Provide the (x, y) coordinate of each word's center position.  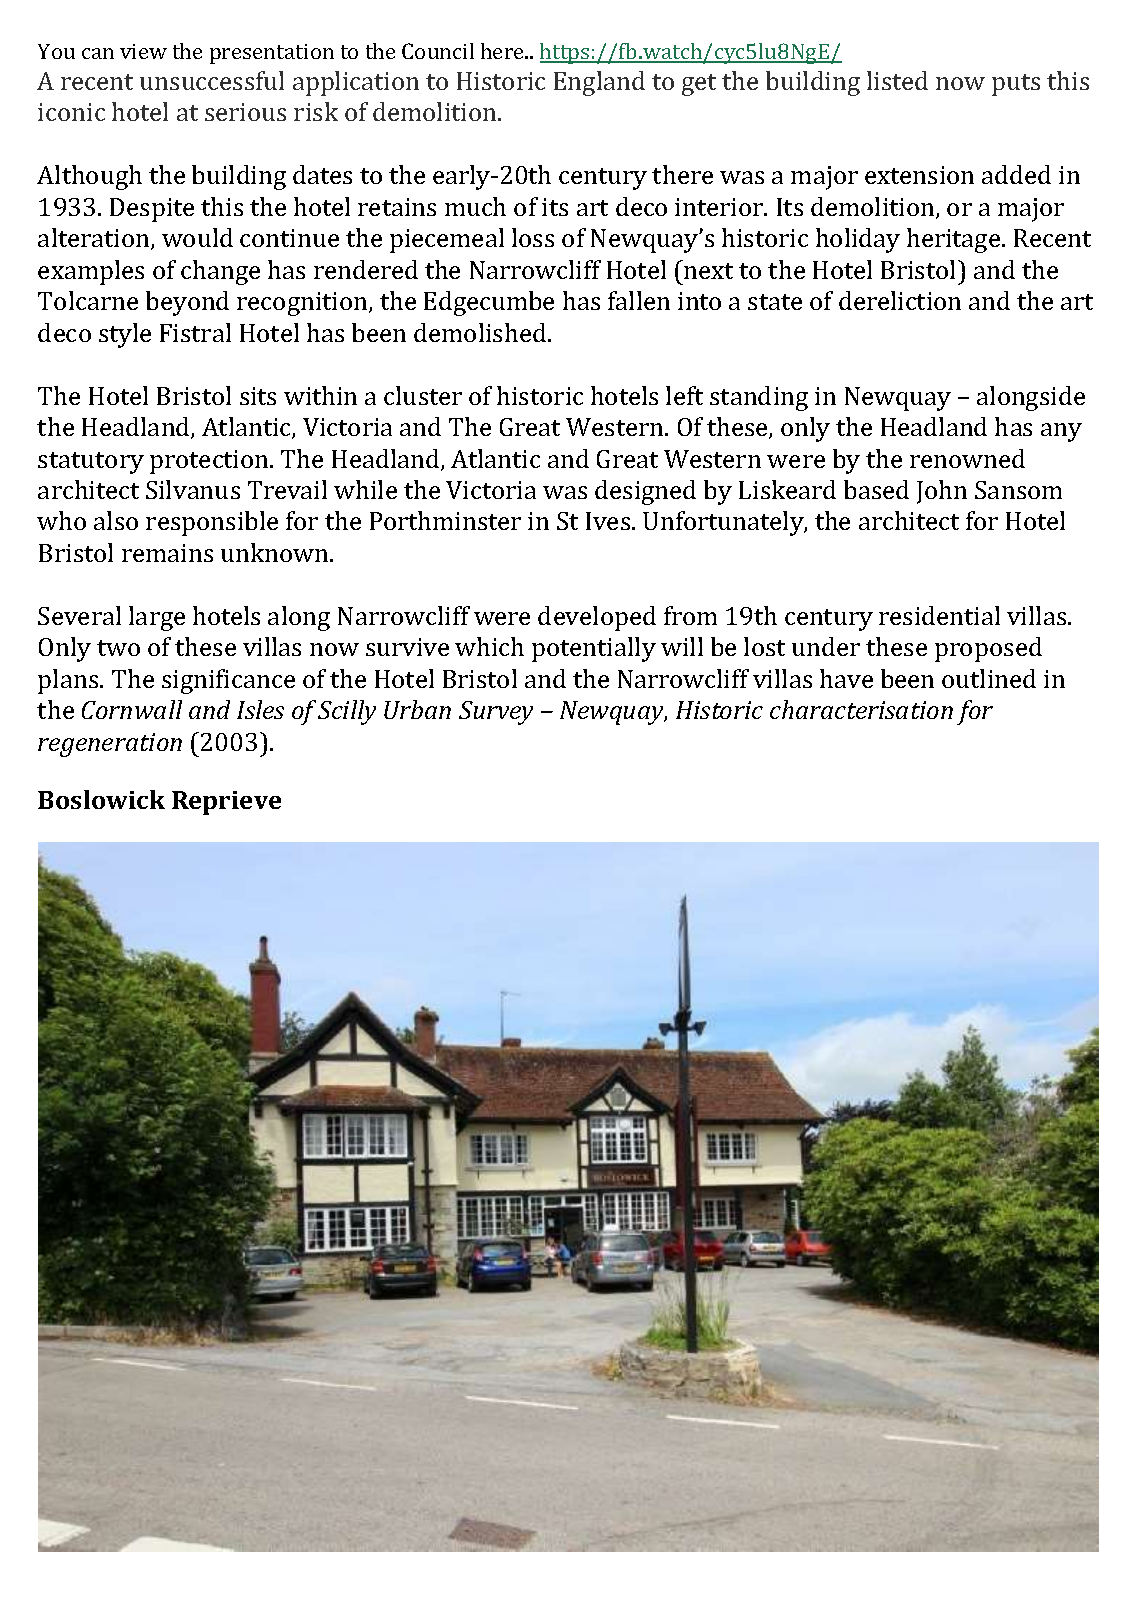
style (125, 335)
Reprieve (226, 803)
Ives (609, 521)
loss (533, 237)
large (157, 618)
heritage (955, 240)
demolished (481, 332)
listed (897, 80)
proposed (988, 649)
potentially (594, 649)
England (599, 83)
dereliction (900, 300)
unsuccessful (212, 80)
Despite (152, 210)
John (942, 492)
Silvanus (193, 489)
